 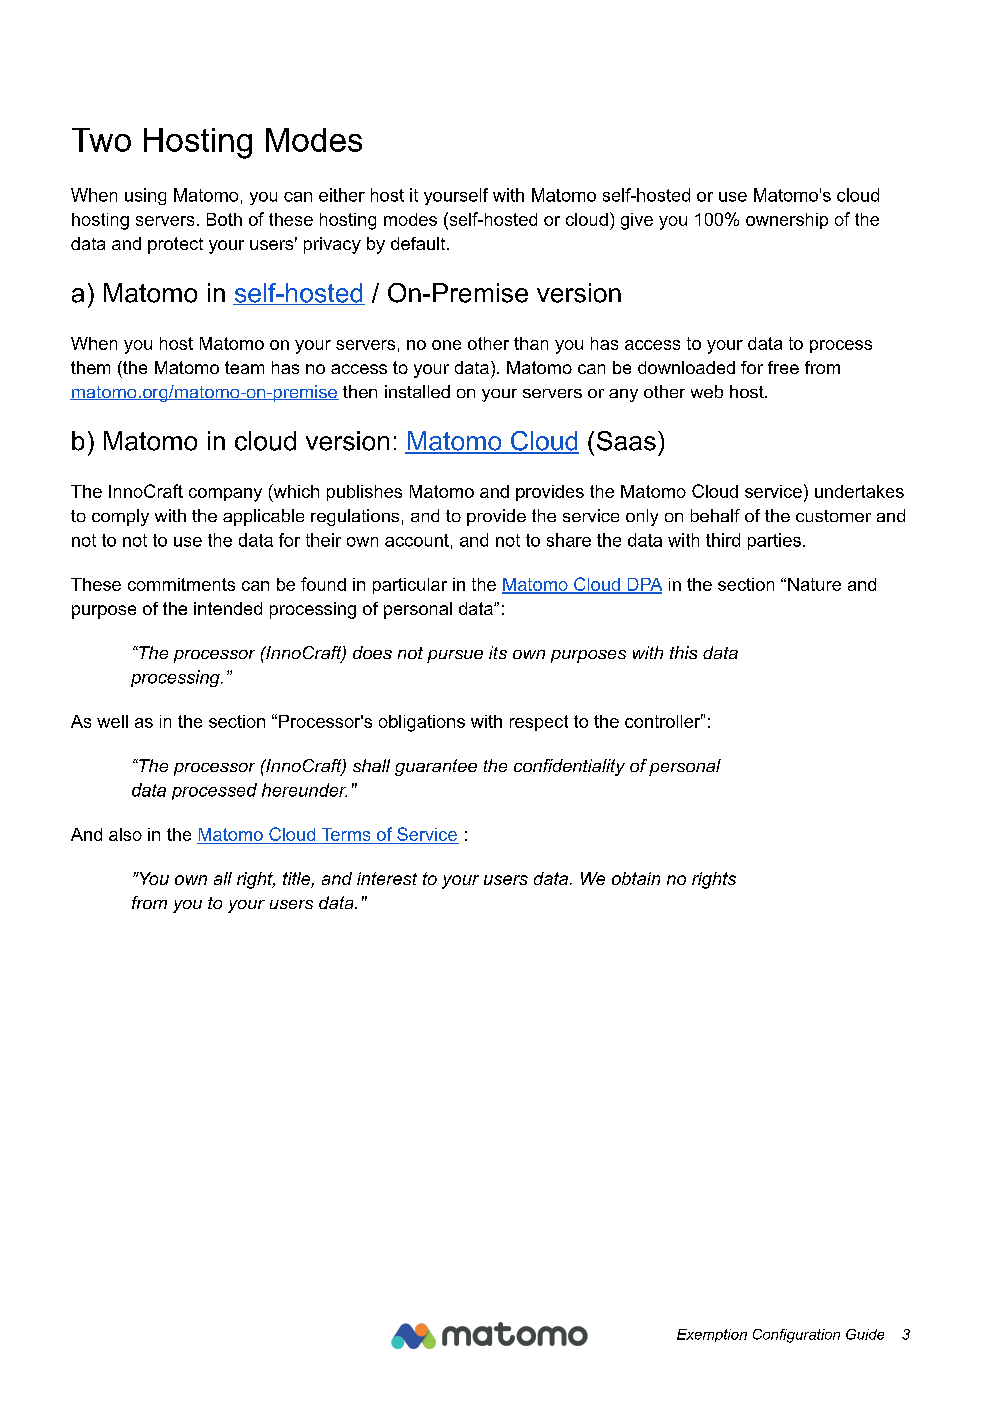 I want to click on Configuration, so click(x=796, y=1336).
